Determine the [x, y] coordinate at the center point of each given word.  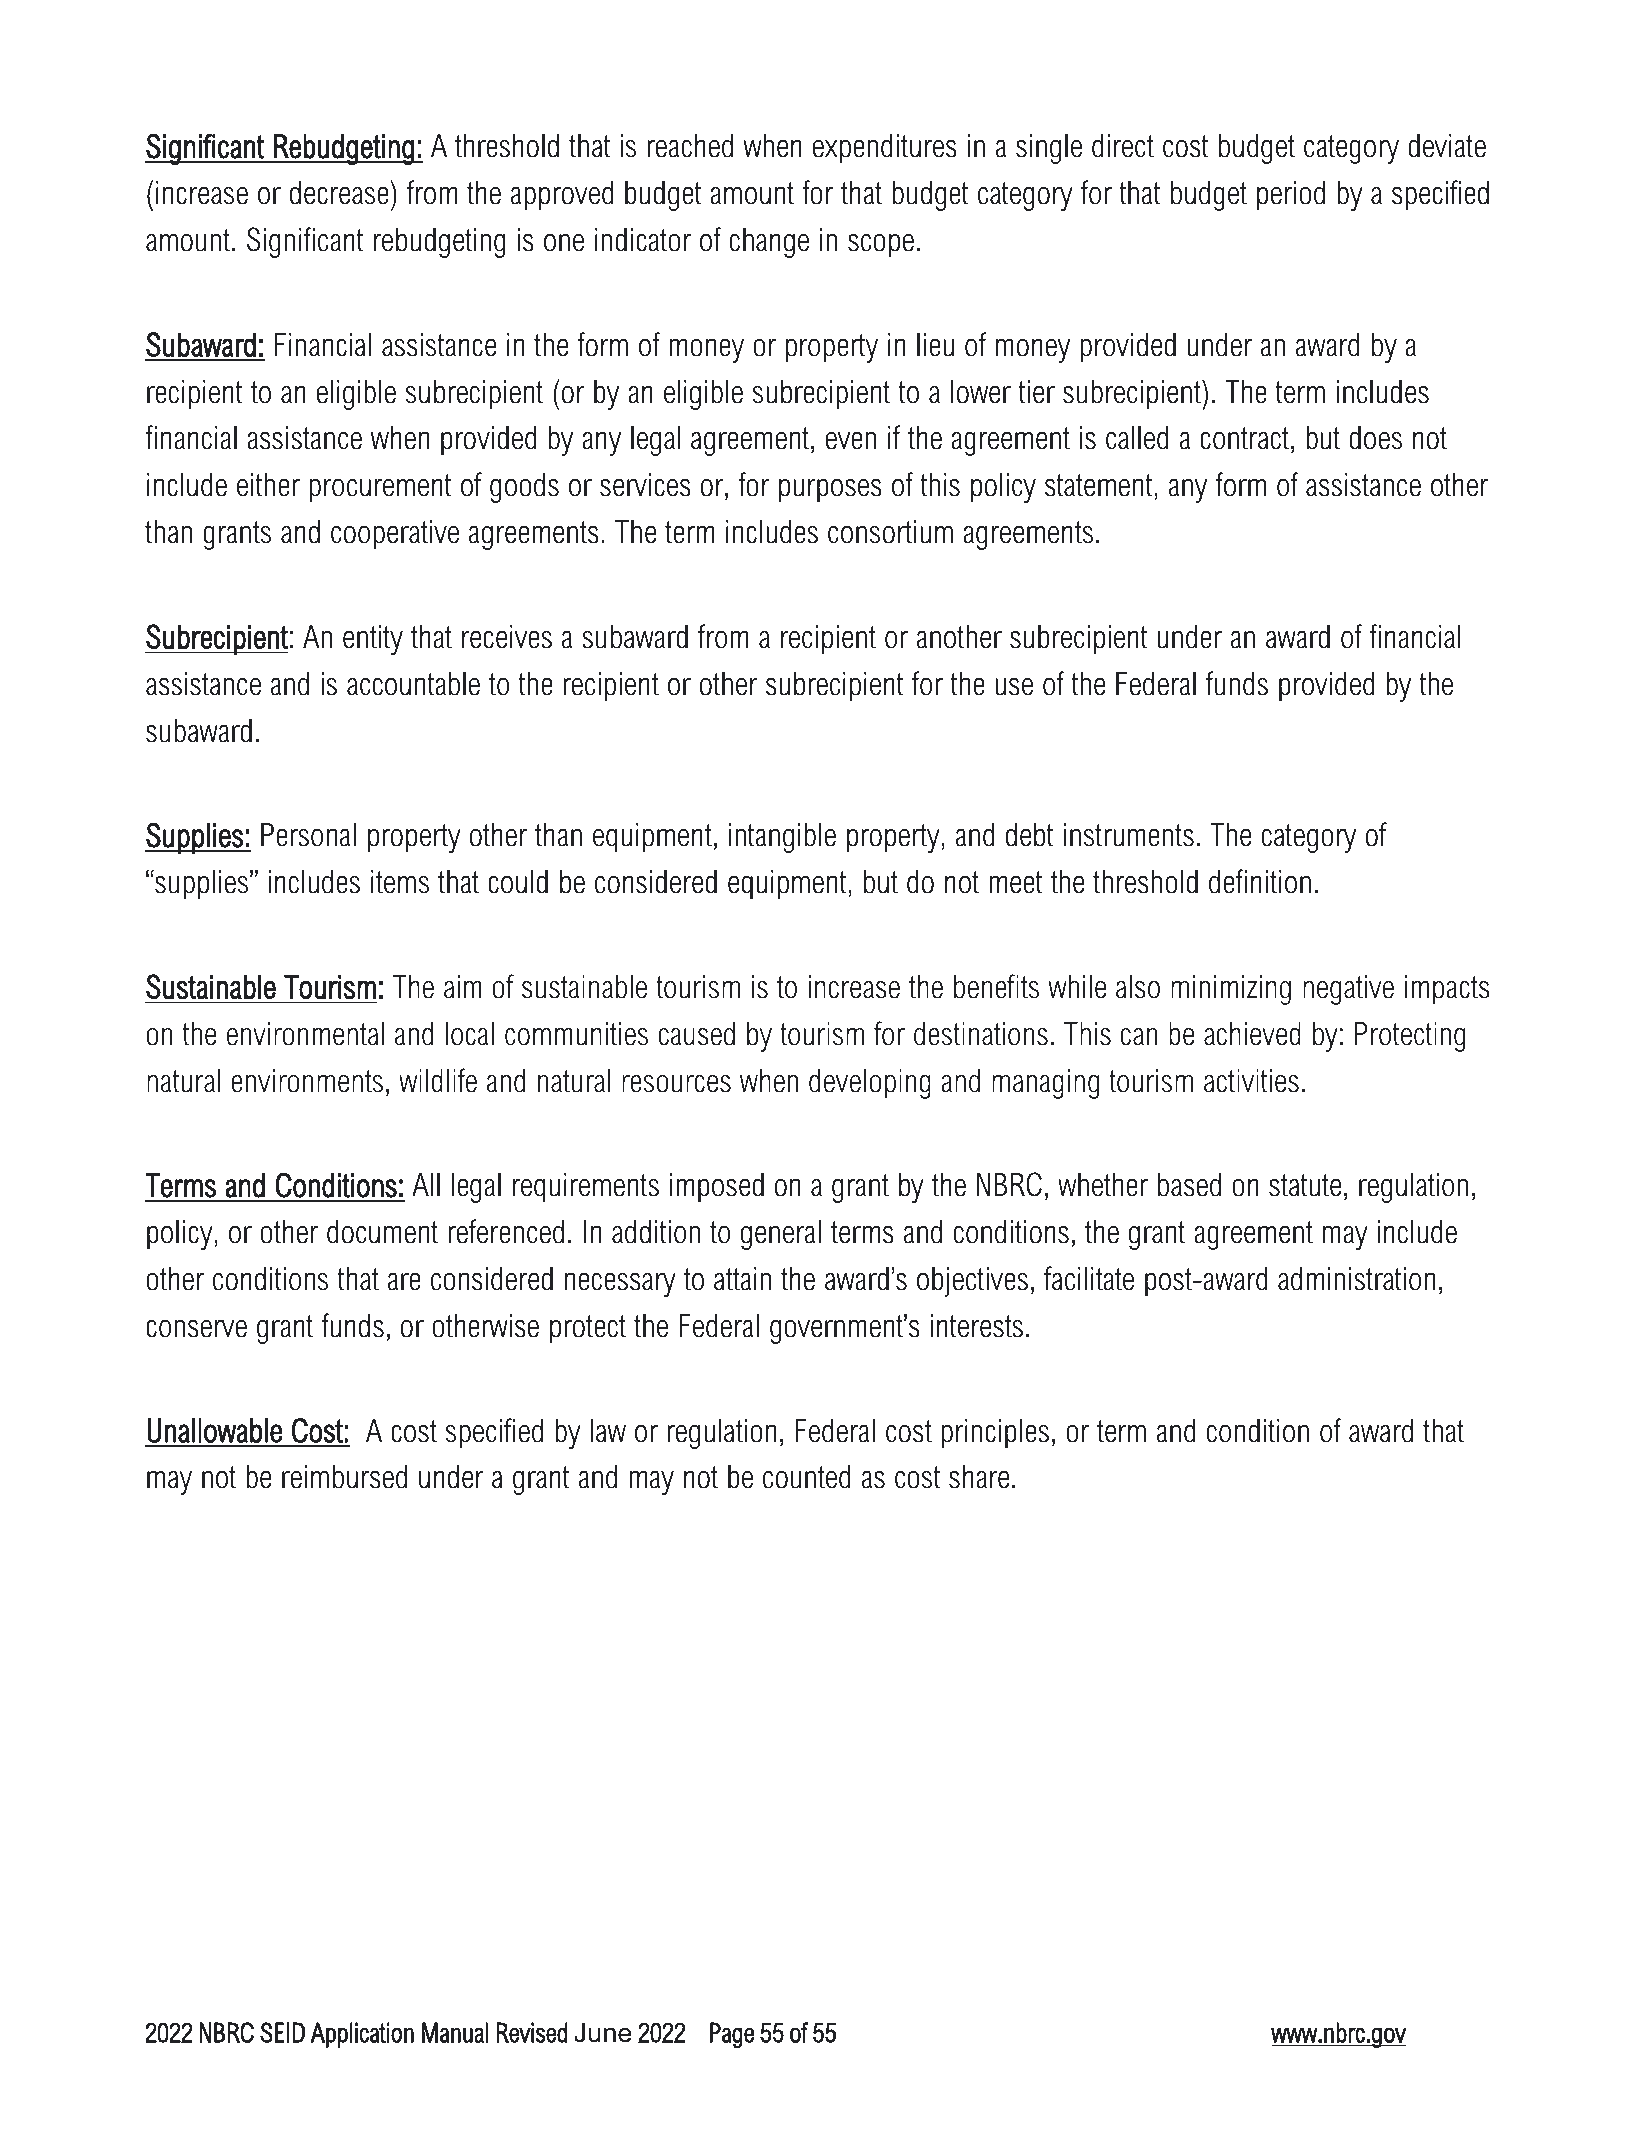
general [781, 1235]
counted [807, 1477]
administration [1356, 1279]
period [1291, 196]
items [400, 882]
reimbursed [344, 1477]
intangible [782, 838]
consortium [890, 532]
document [382, 1232]
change [769, 243]
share [979, 1477]
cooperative [395, 535]
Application [362, 2035]
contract [1246, 440]
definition [1260, 881]
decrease [339, 193]
